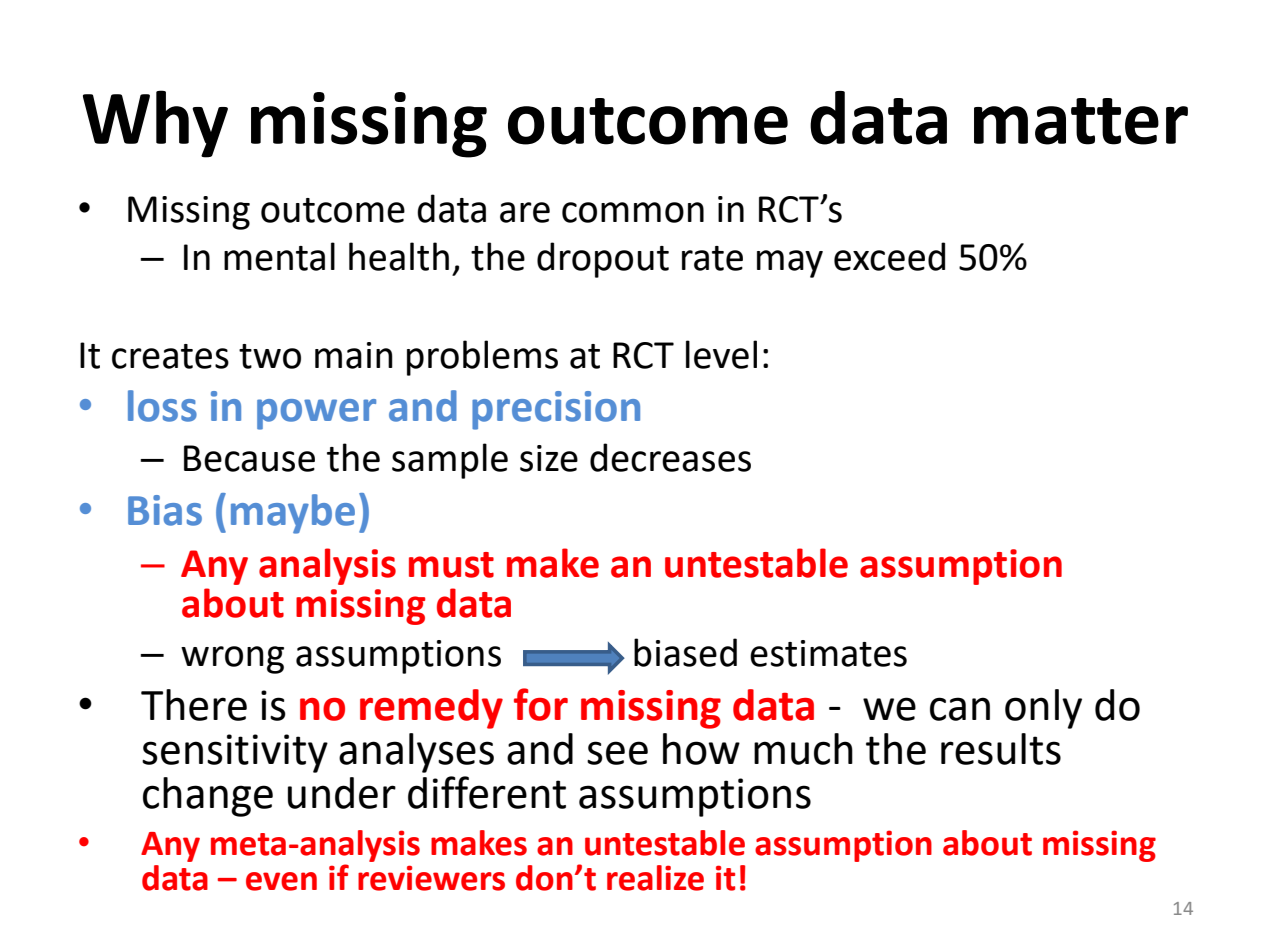 The image size is (1270, 952). What do you see at coordinates (155, 124) in the page?
I see `Why` at bounding box center [155, 124].
